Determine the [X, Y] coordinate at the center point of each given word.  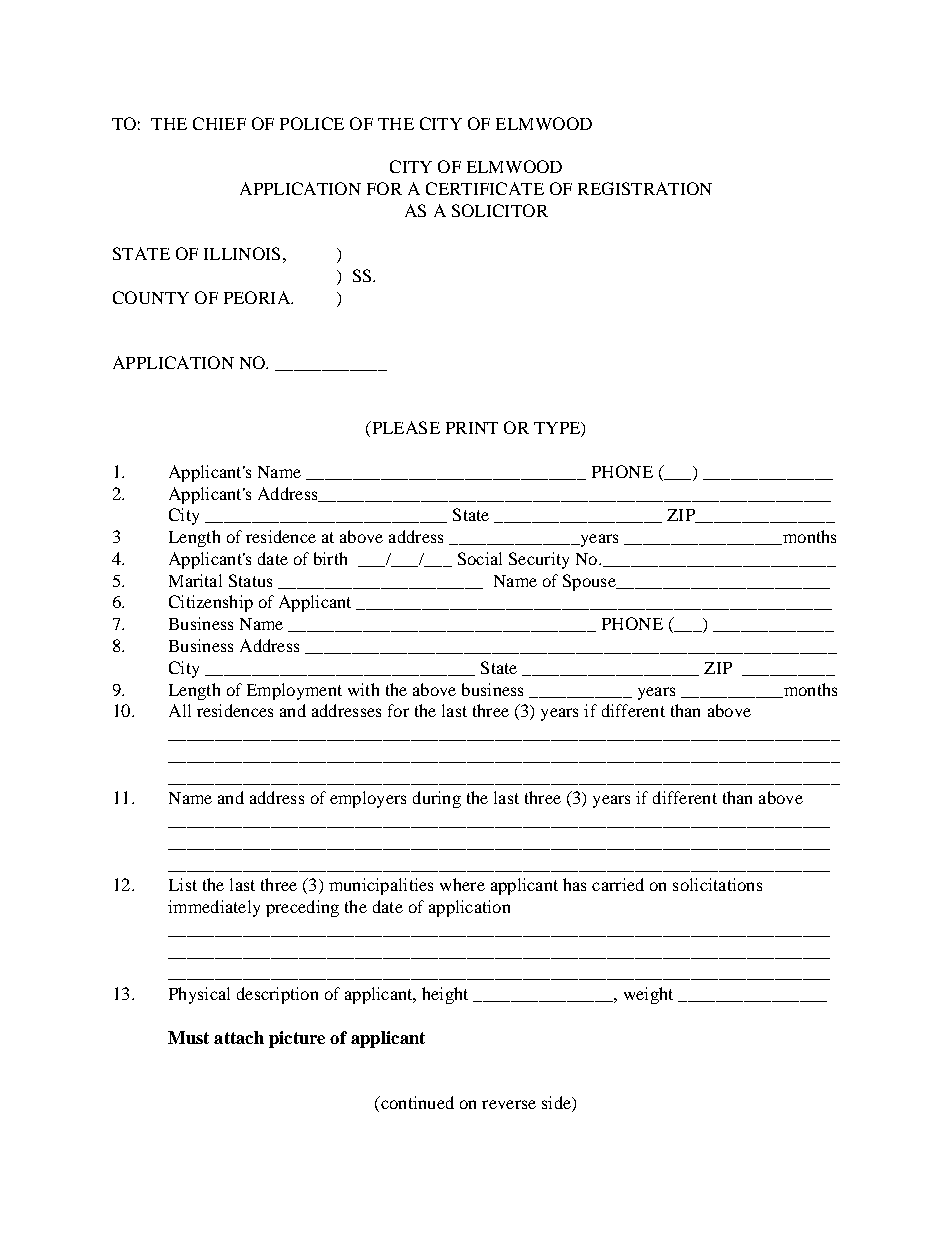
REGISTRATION [645, 188]
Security [539, 560]
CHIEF [219, 123]
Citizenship [211, 603]
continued [416, 1102]
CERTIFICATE [485, 188]
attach [239, 1037]
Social [480, 558]
